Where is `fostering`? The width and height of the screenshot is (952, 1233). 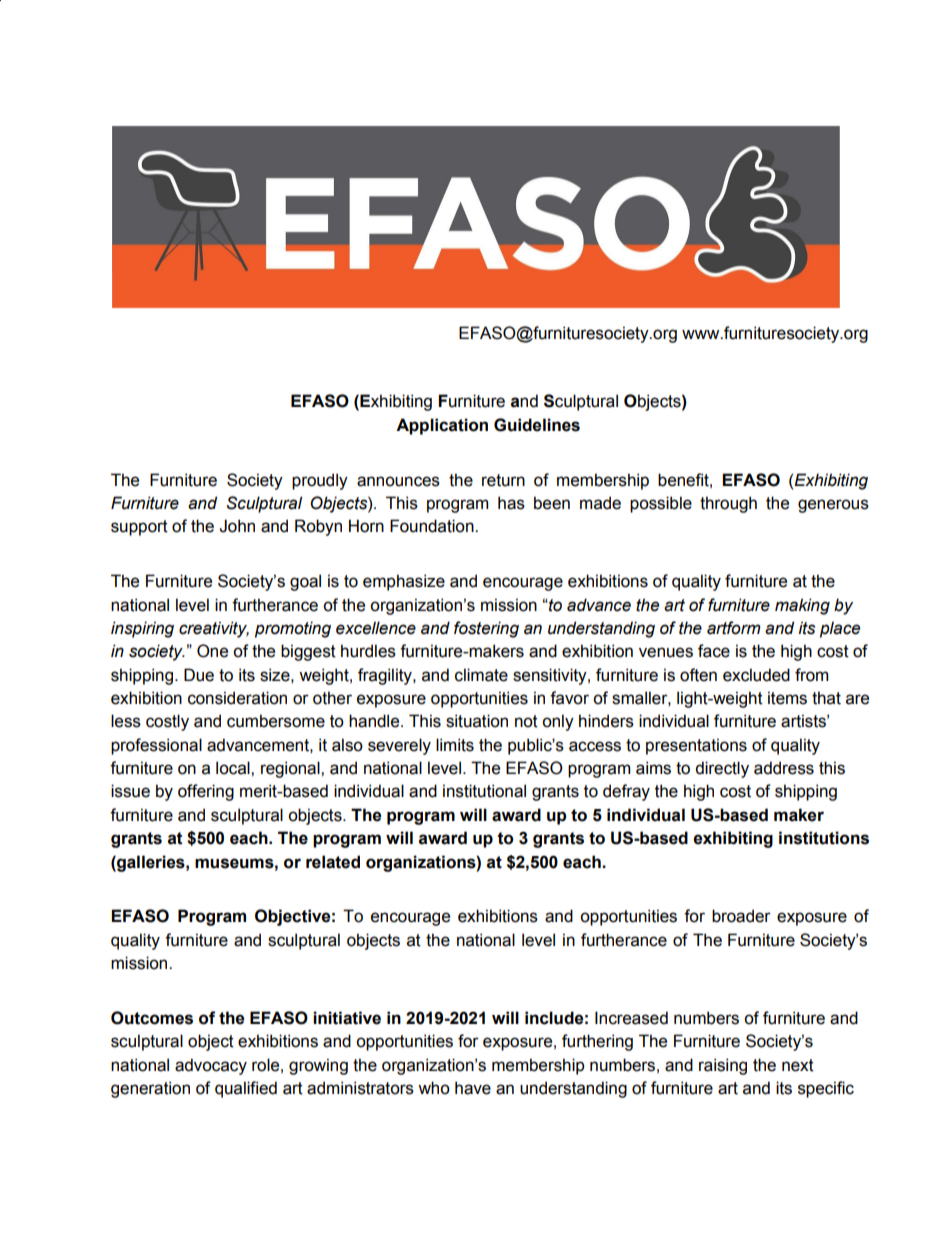
fostering is located at coordinates (486, 629).
